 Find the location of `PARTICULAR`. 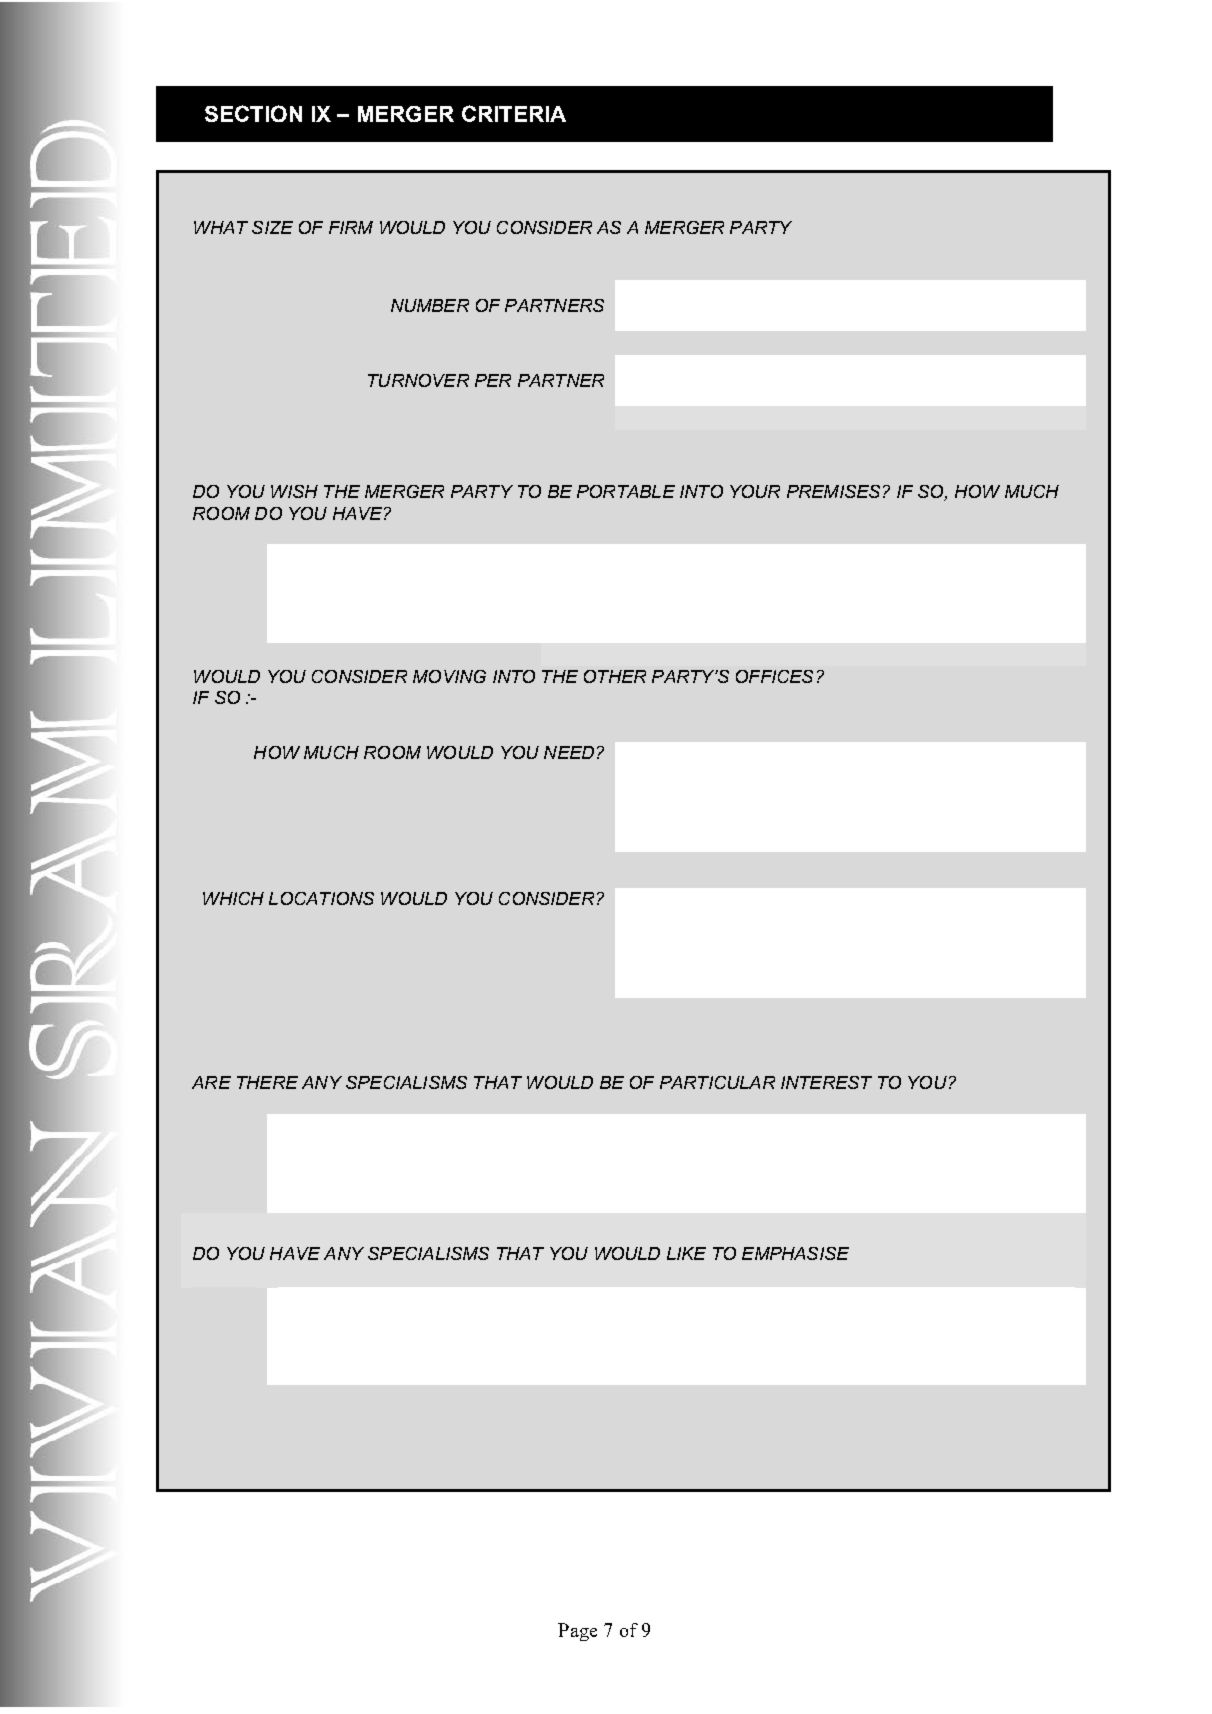

PARTICULAR is located at coordinates (717, 1082).
